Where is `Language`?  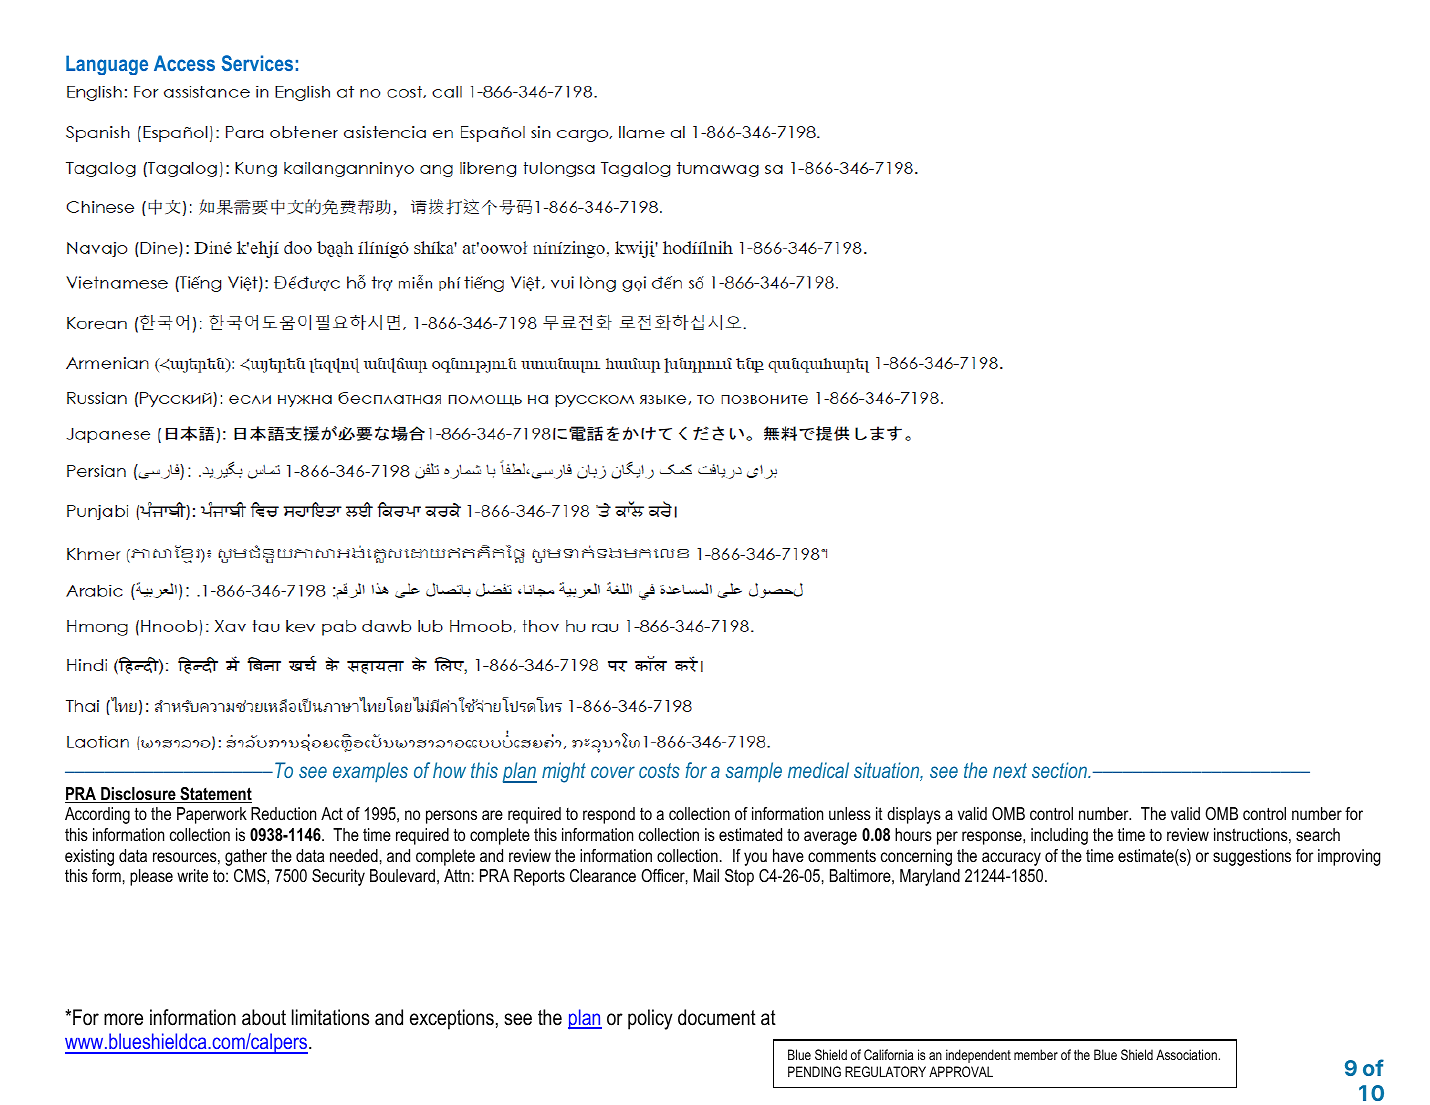 Language is located at coordinates (107, 65).
